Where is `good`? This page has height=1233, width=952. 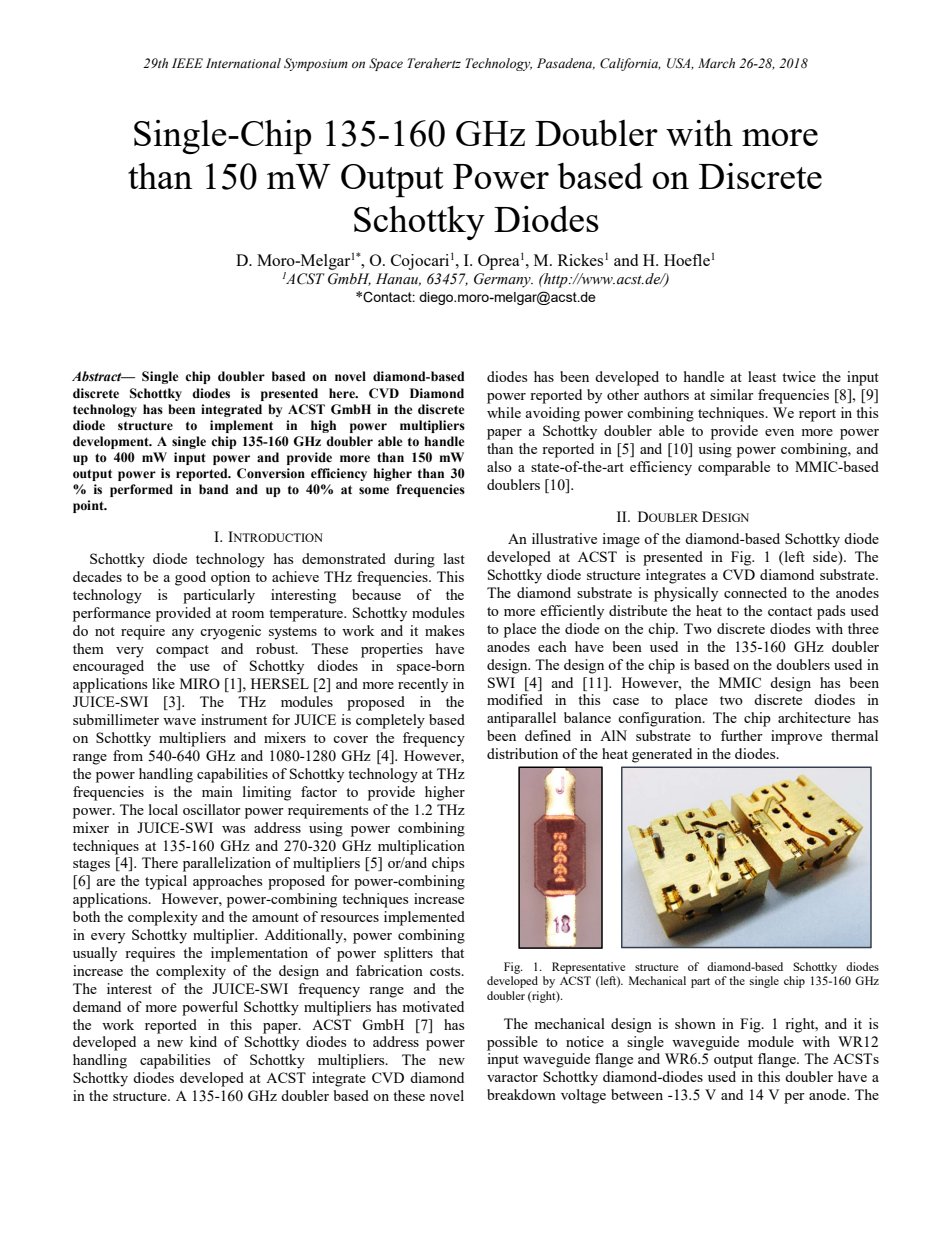 good is located at coordinates (190, 578).
